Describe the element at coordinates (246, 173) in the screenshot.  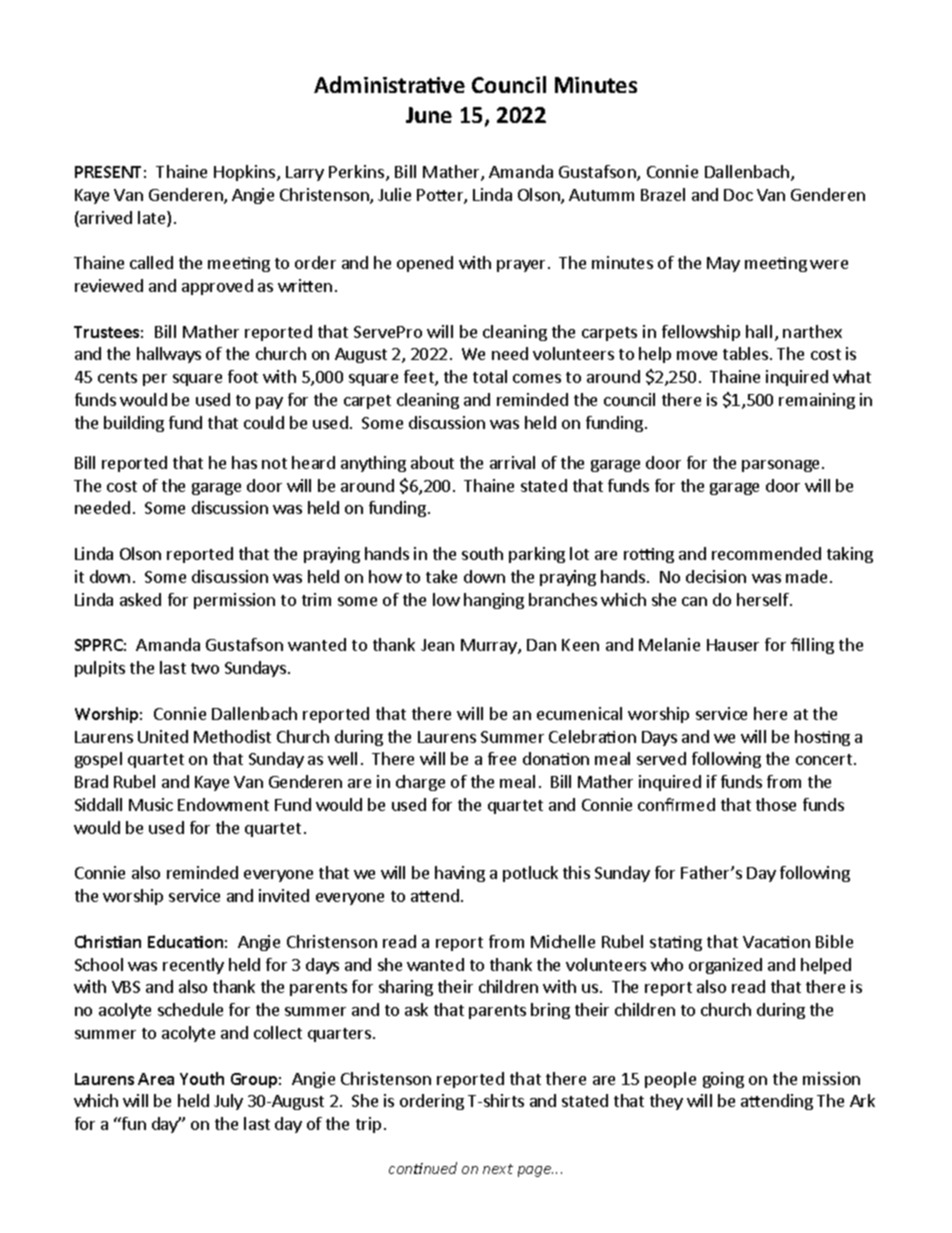
I see `Hopkins` at that location.
